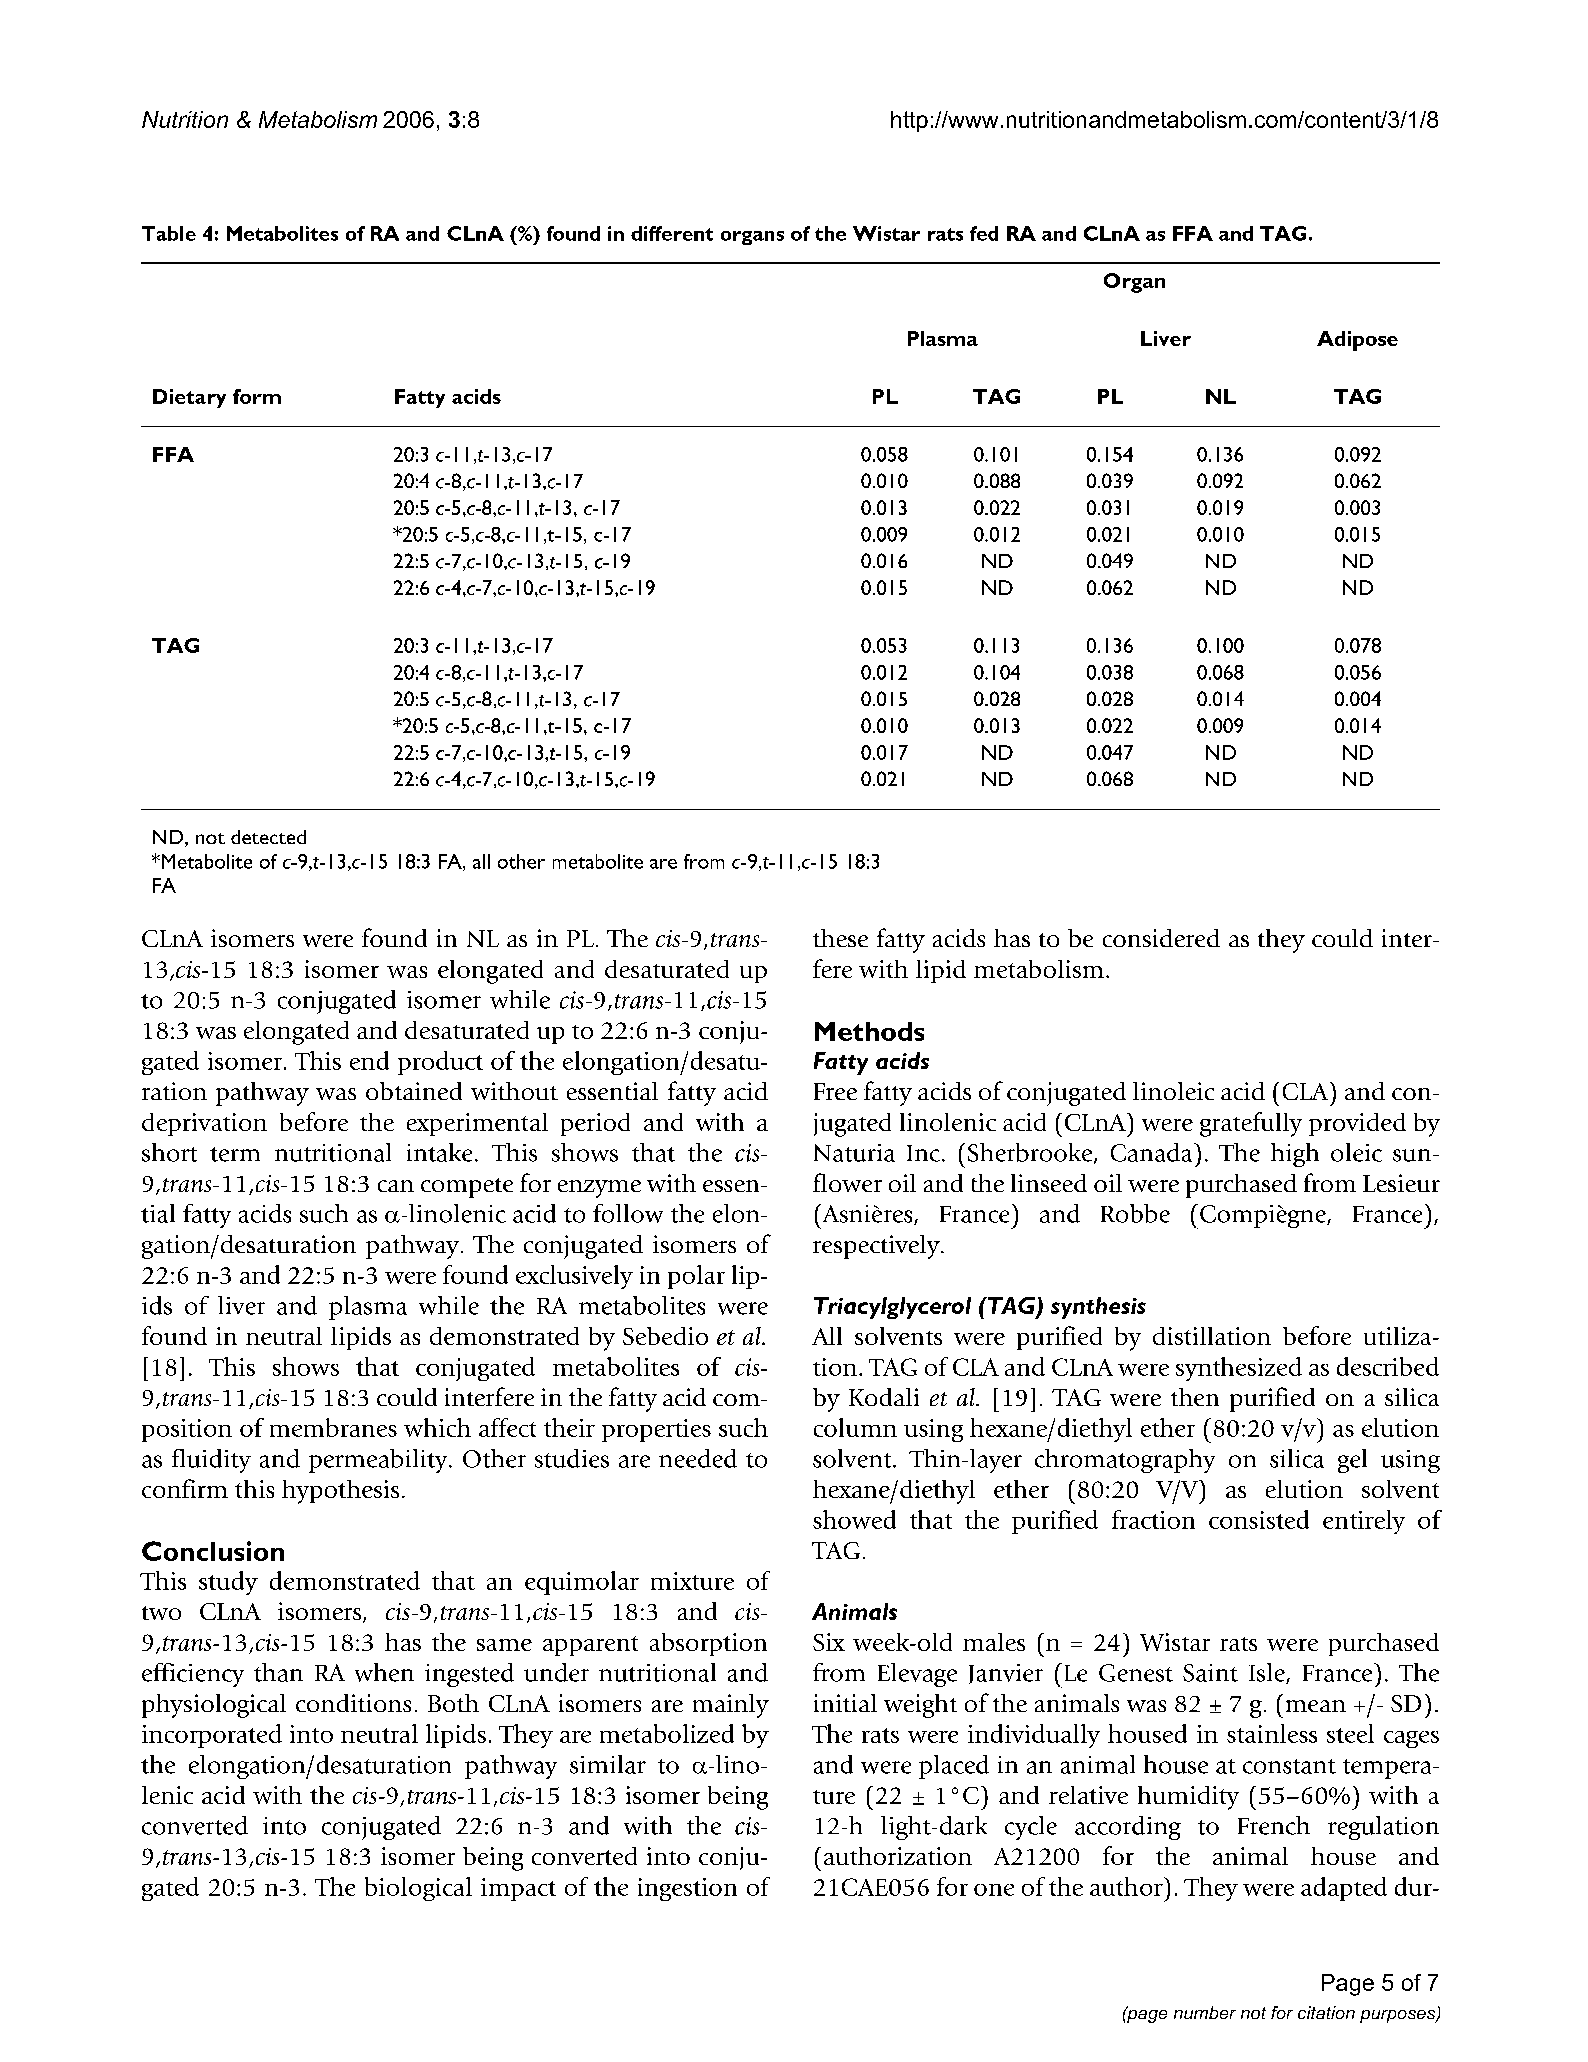 This image has width=1588, height=2062. What do you see at coordinates (984, 233) in the image?
I see `fed` at bounding box center [984, 233].
